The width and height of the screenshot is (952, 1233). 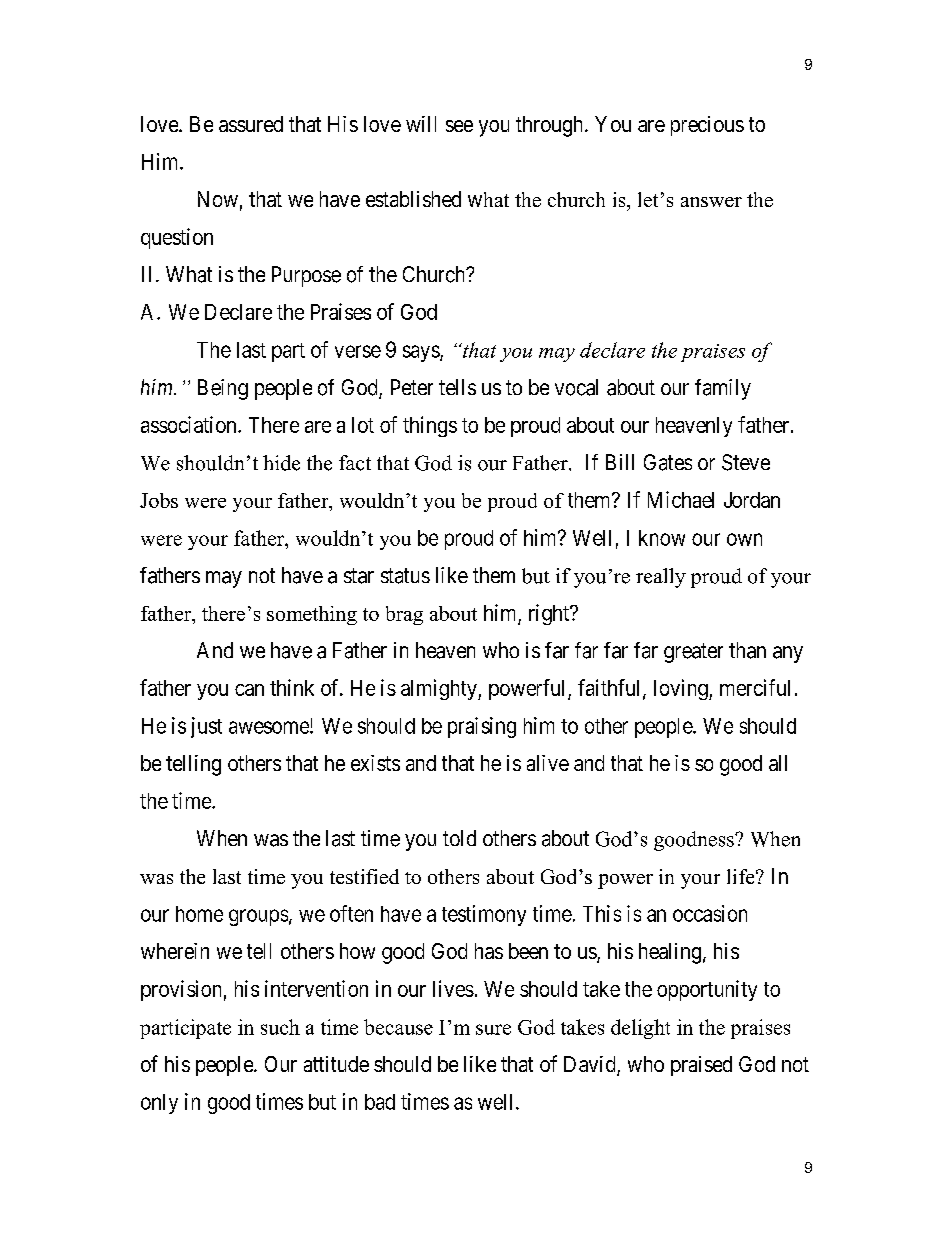 What do you see at coordinates (280, 1027) in the screenshot?
I see `such` at bounding box center [280, 1027].
